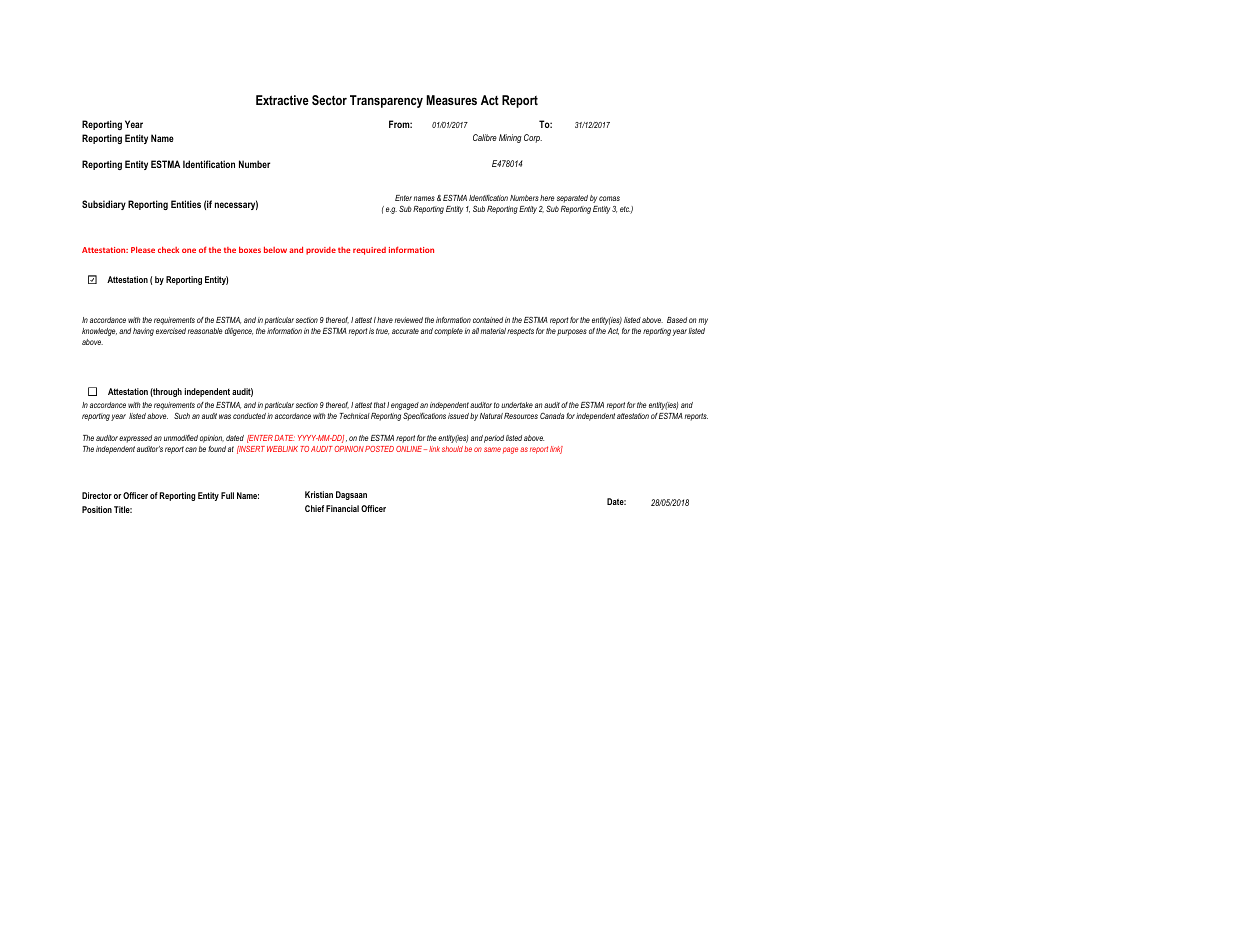  What do you see at coordinates (510, 450) in the screenshot?
I see `page` at bounding box center [510, 450].
